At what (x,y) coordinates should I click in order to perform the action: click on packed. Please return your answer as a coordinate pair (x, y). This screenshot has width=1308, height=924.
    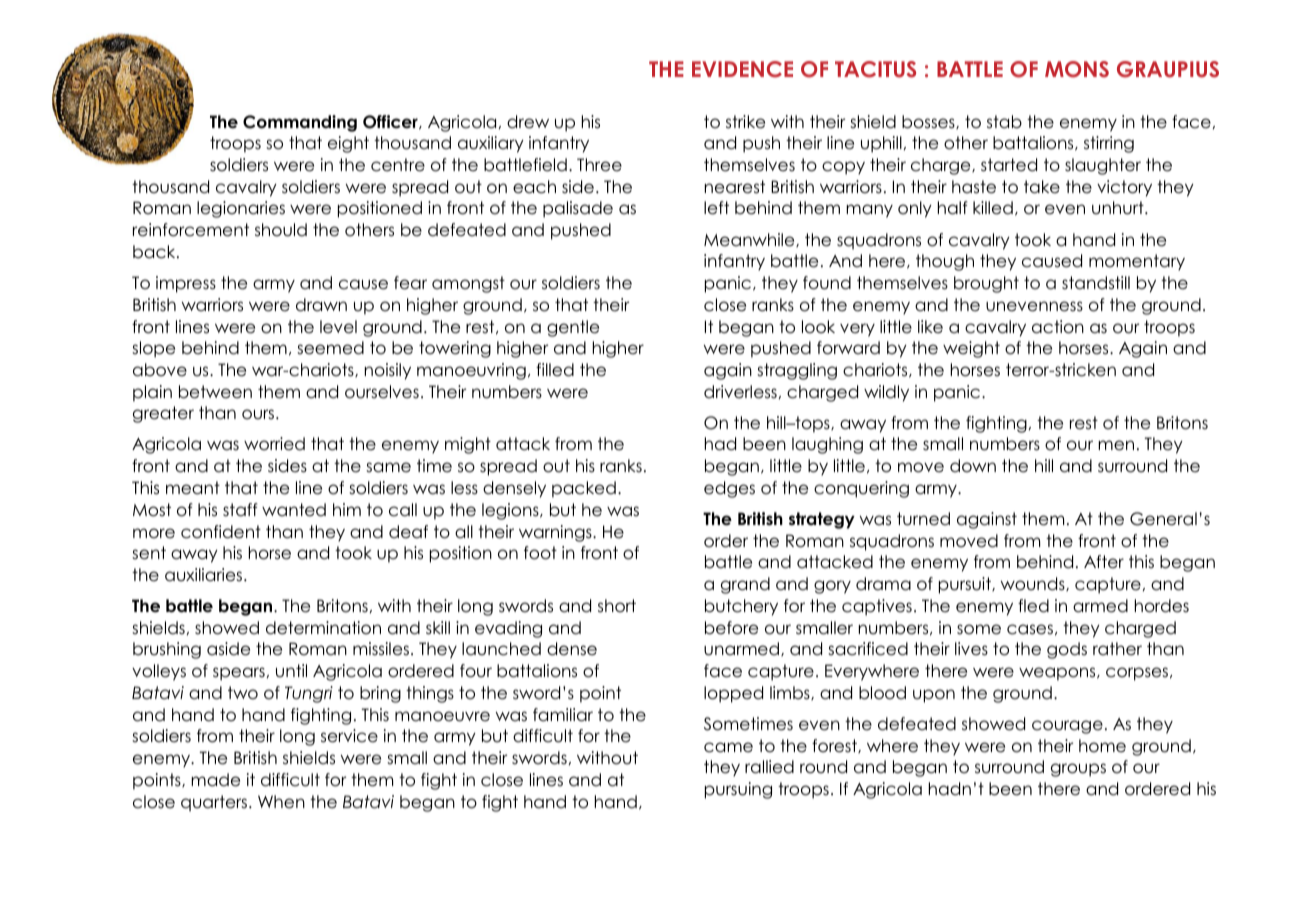
    Looking at the image, I should click on (584, 489).
